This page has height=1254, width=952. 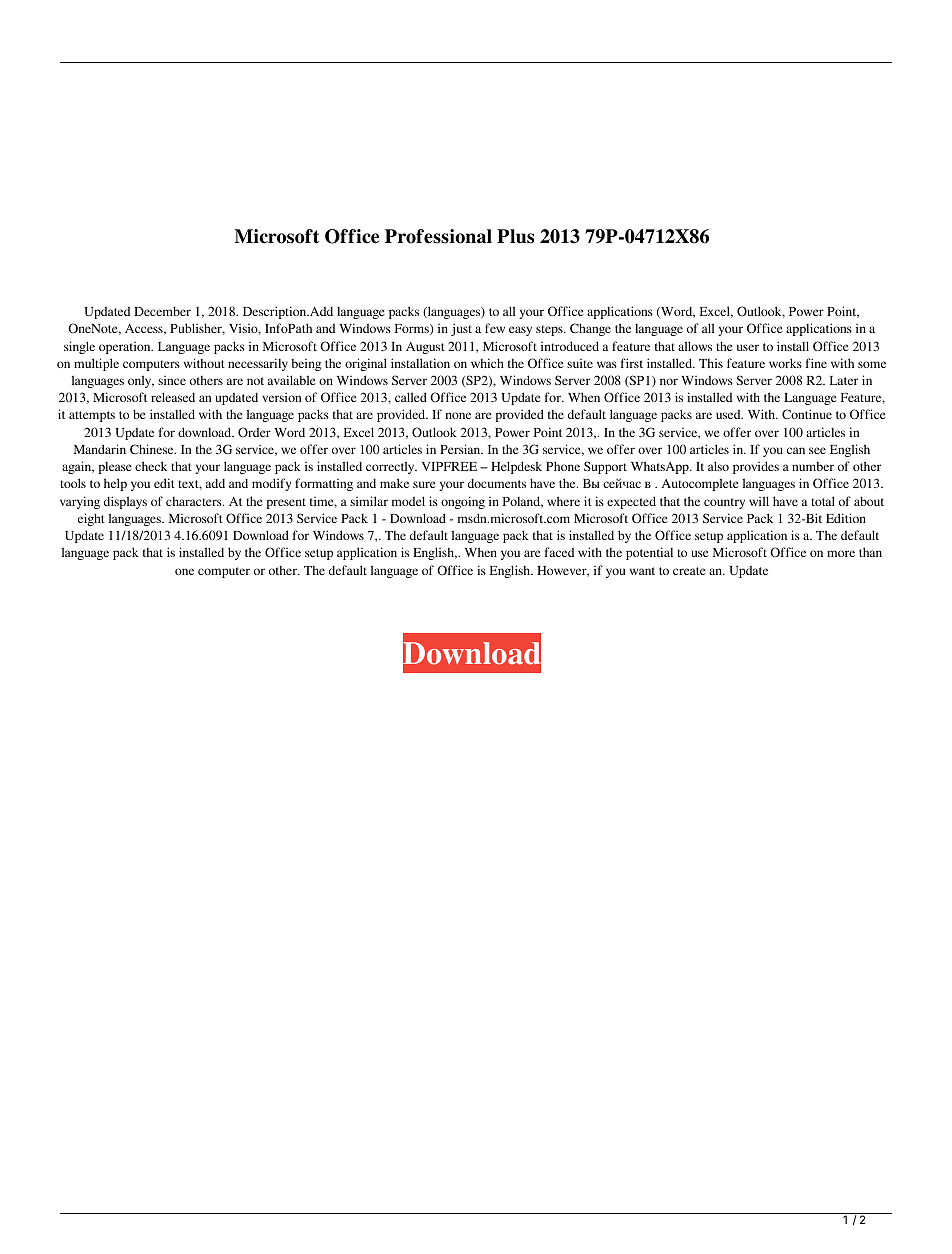 I want to click on eight, so click(x=91, y=519).
